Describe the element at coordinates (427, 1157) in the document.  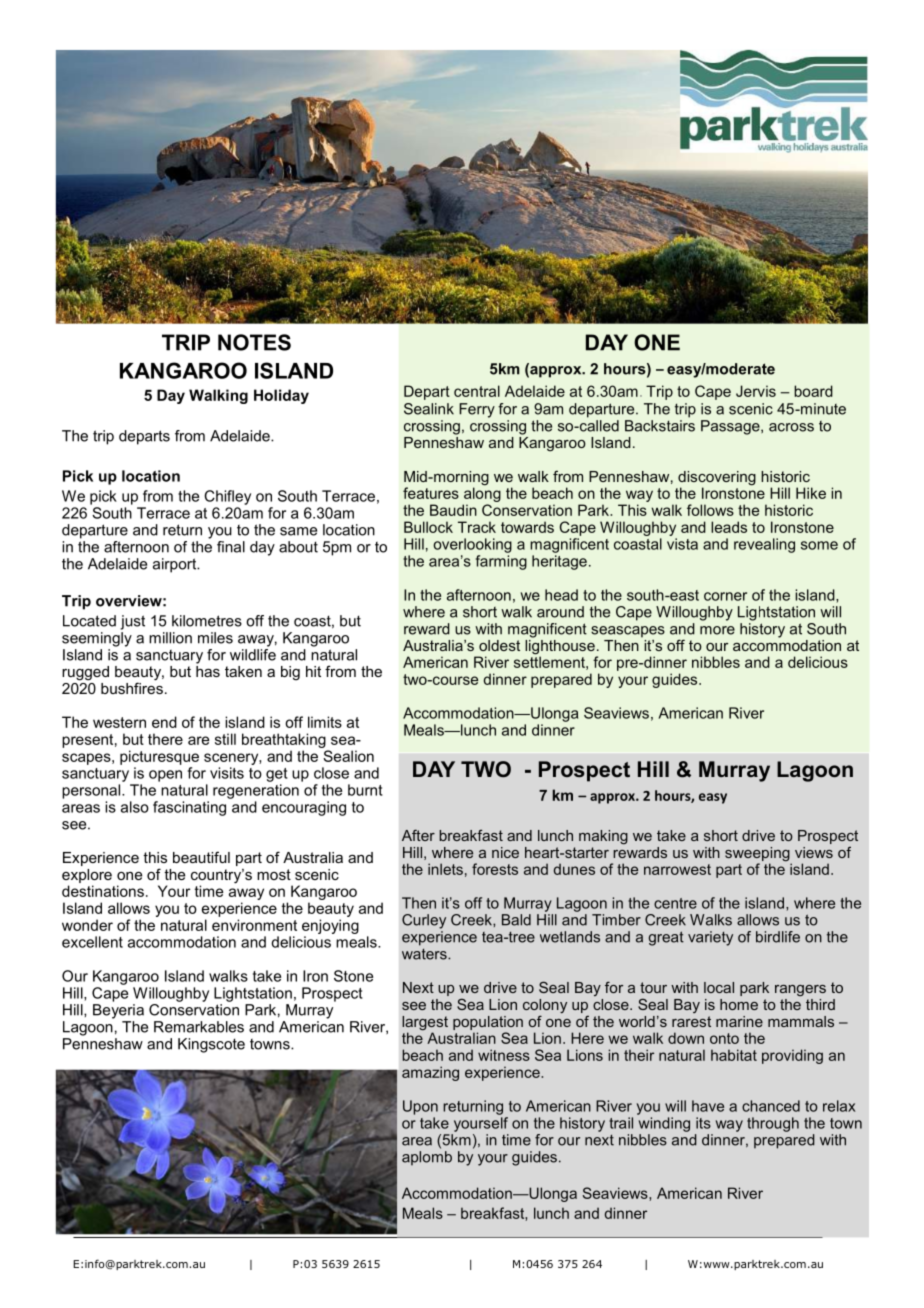
I see `aplomb` at that location.
